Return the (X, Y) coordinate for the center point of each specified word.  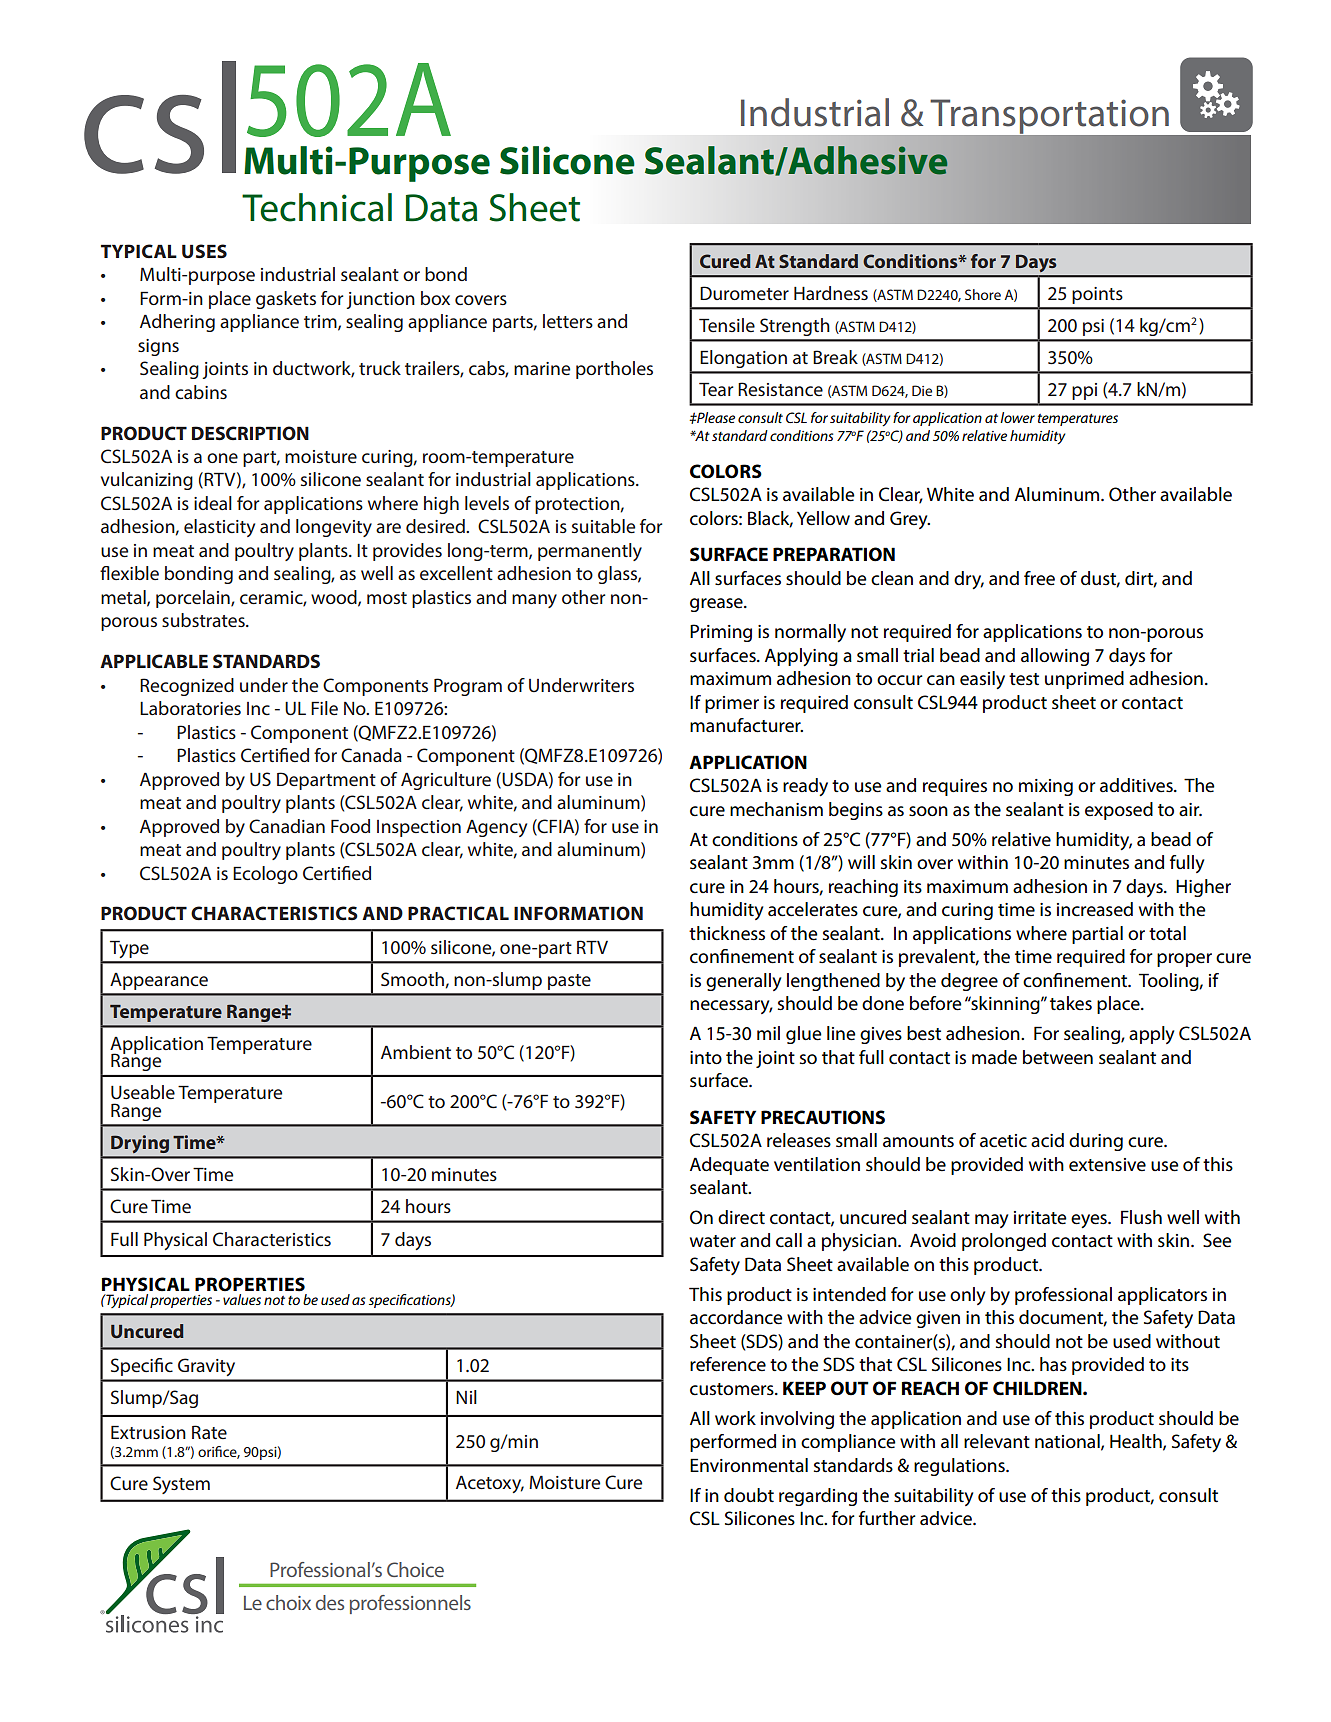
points (1097, 295)
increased (1095, 909)
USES (204, 251)
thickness (727, 933)
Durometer (744, 293)
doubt (749, 1495)
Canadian (287, 826)
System (181, 1485)
